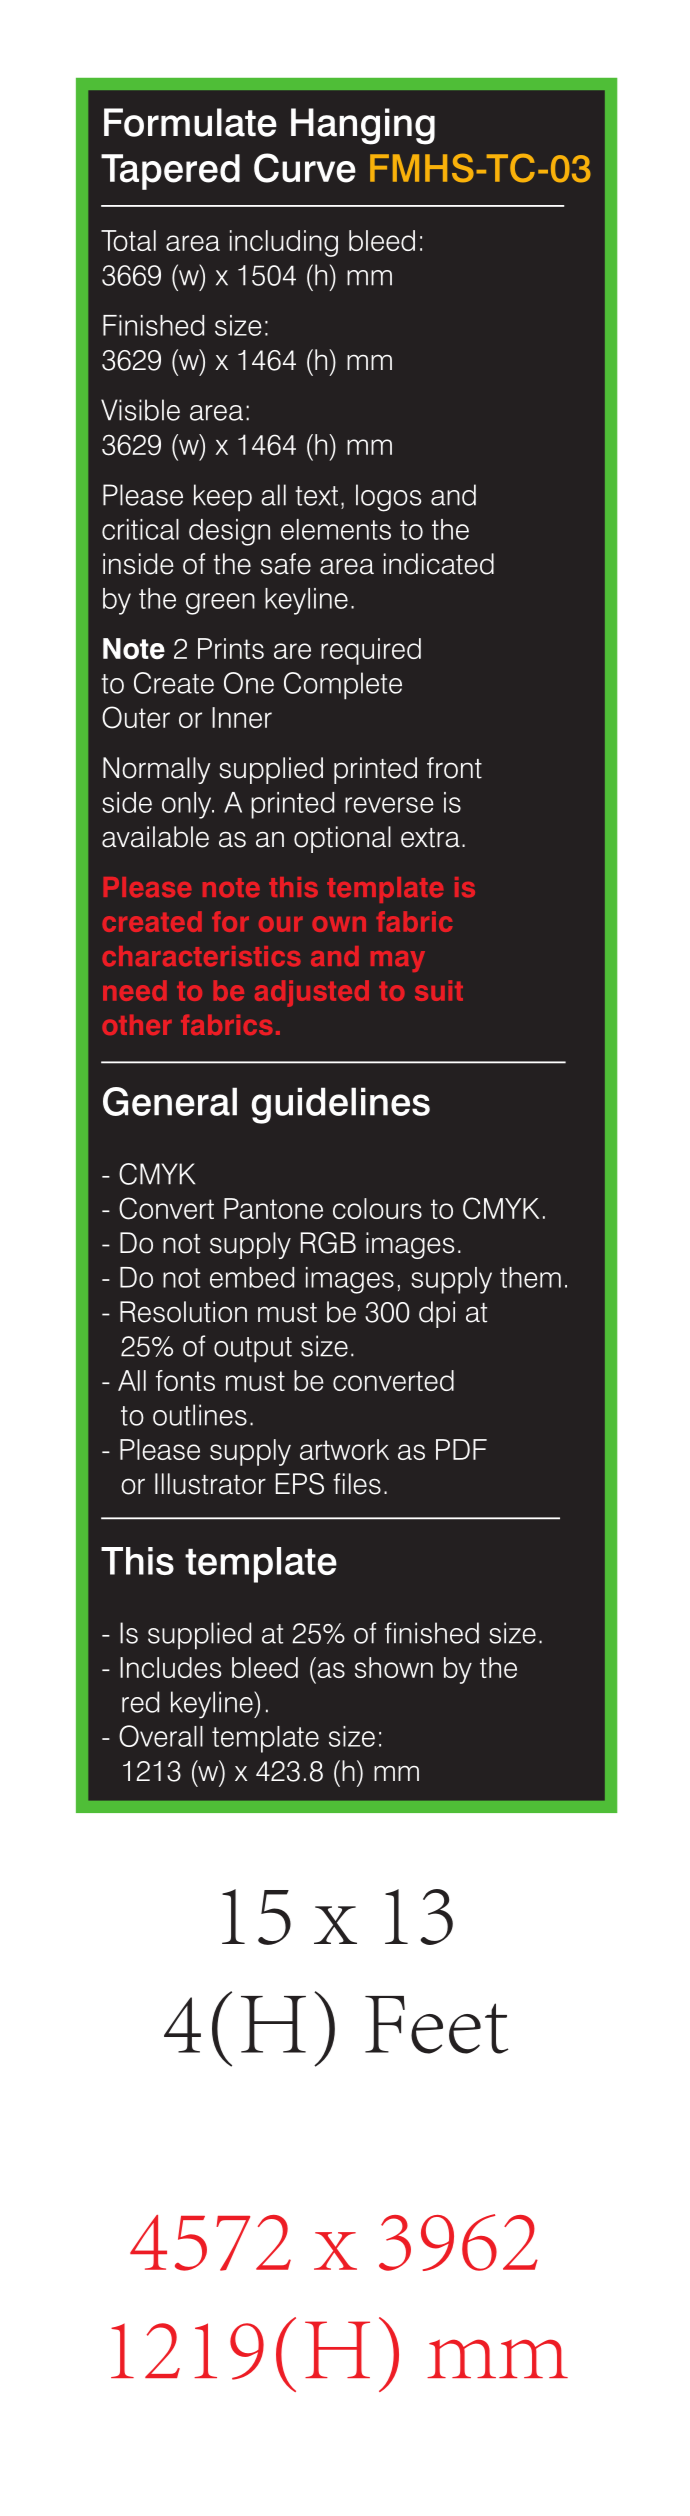 The image size is (690, 2516). Describe the element at coordinates (461, 1449) in the screenshot. I see `PDF` at that location.
